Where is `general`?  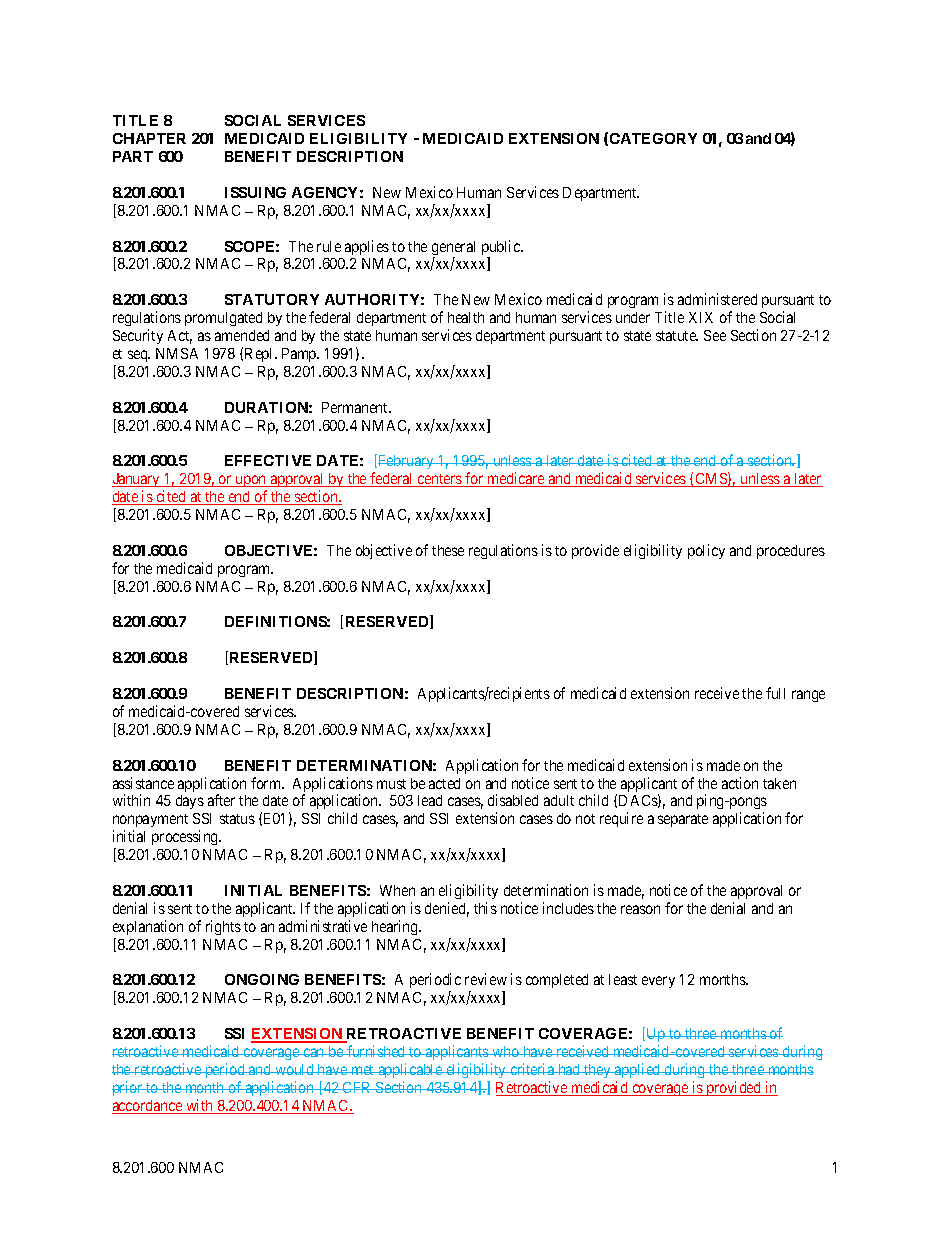 general is located at coordinates (453, 249).
